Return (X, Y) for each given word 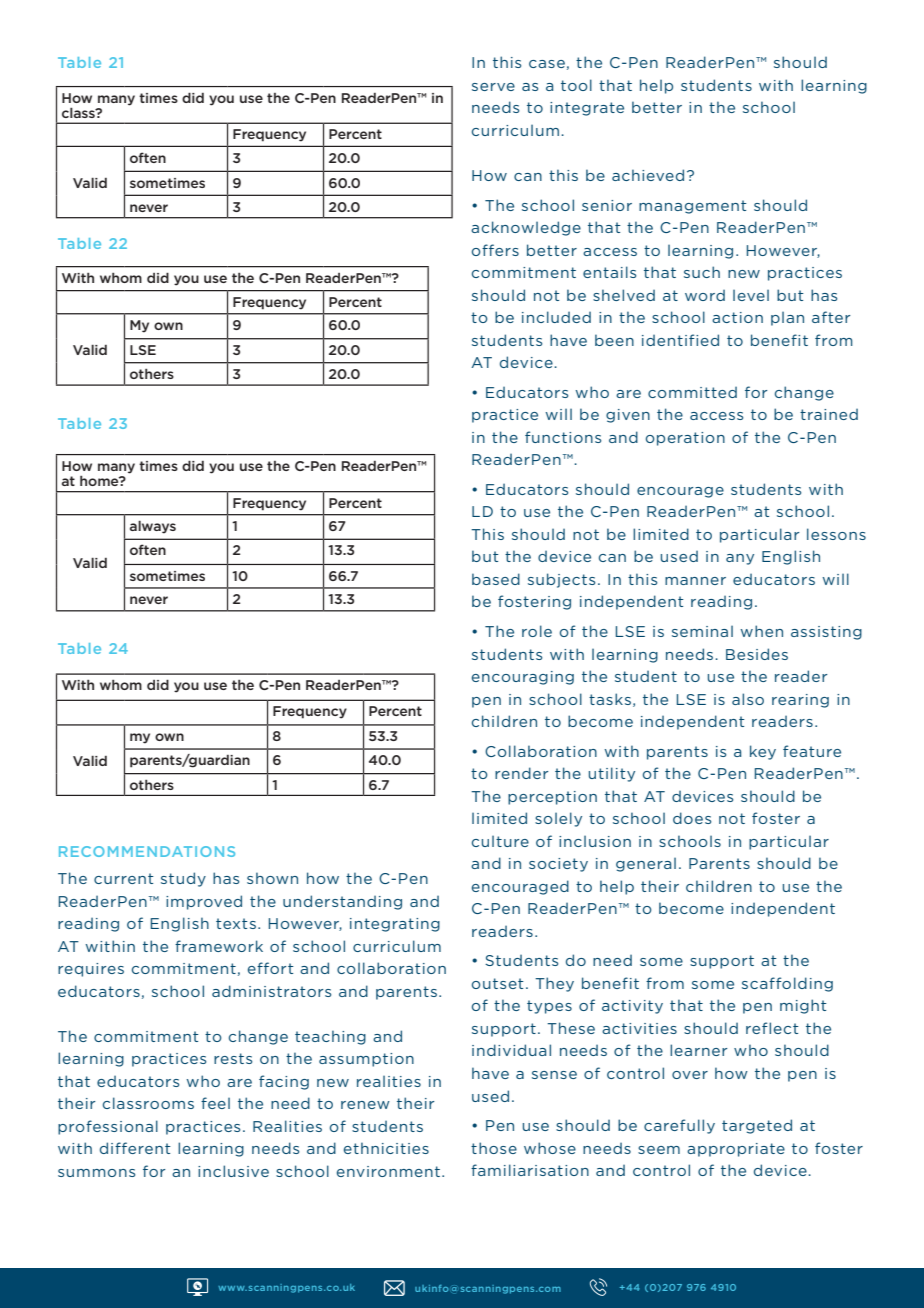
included (556, 317)
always (153, 527)
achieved (648, 175)
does (692, 818)
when (761, 631)
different (135, 1148)
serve (493, 87)
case (547, 64)
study (183, 879)
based (496, 579)
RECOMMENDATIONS (147, 851)
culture (500, 841)
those (494, 1148)
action (737, 317)
